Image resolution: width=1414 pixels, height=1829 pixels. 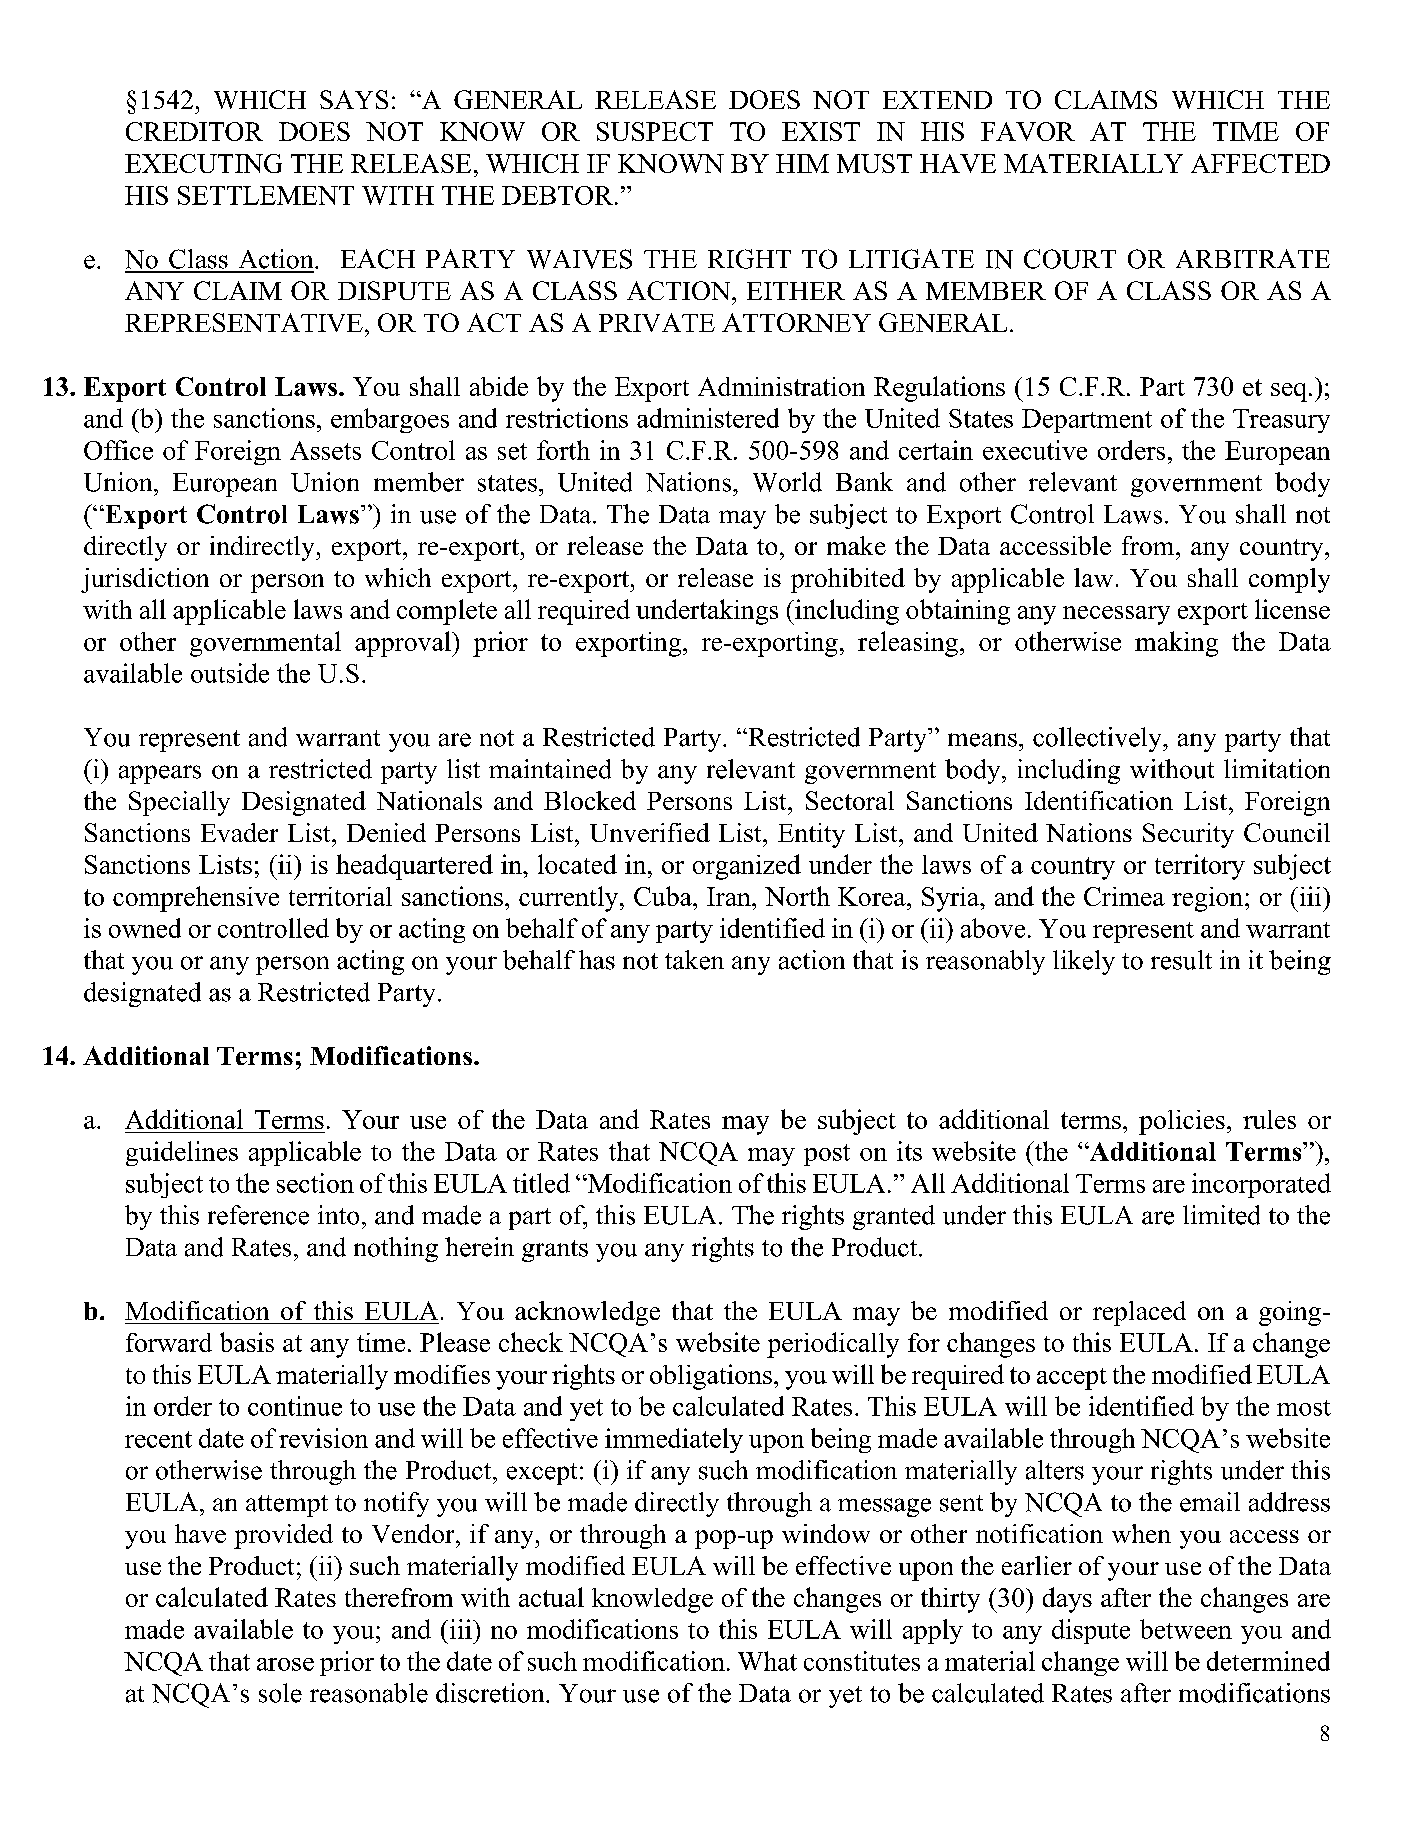 I want to click on between, so click(x=1186, y=1629).
